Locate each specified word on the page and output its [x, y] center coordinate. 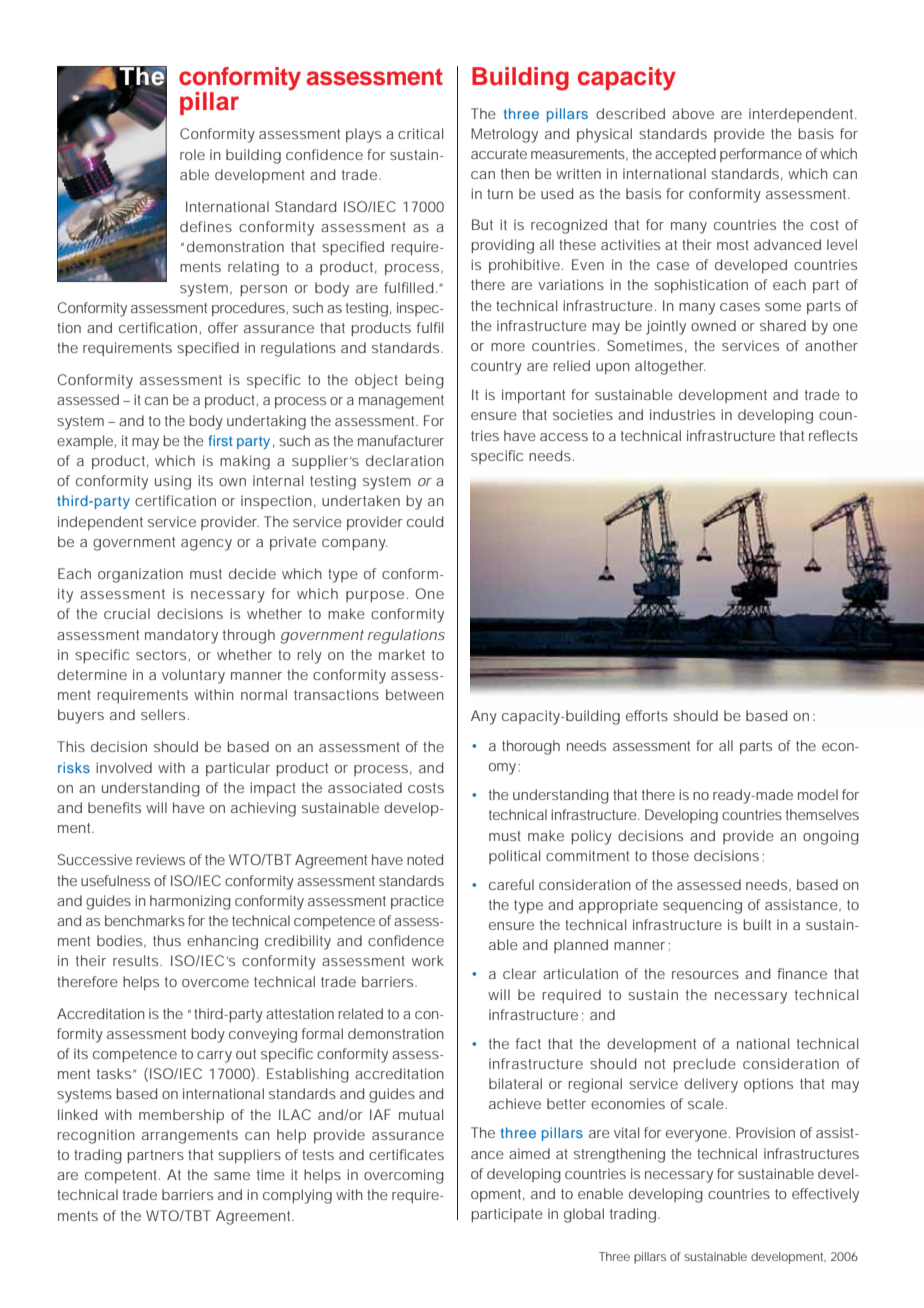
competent [122, 1177]
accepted [685, 155]
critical [420, 133]
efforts [647, 715]
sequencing [702, 906]
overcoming [404, 1176]
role [192, 154]
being [424, 381]
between [415, 694]
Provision [765, 1132]
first [220, 440]
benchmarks [145, 920]
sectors [161, 655]
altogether [670, 367]
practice [417, 902]
